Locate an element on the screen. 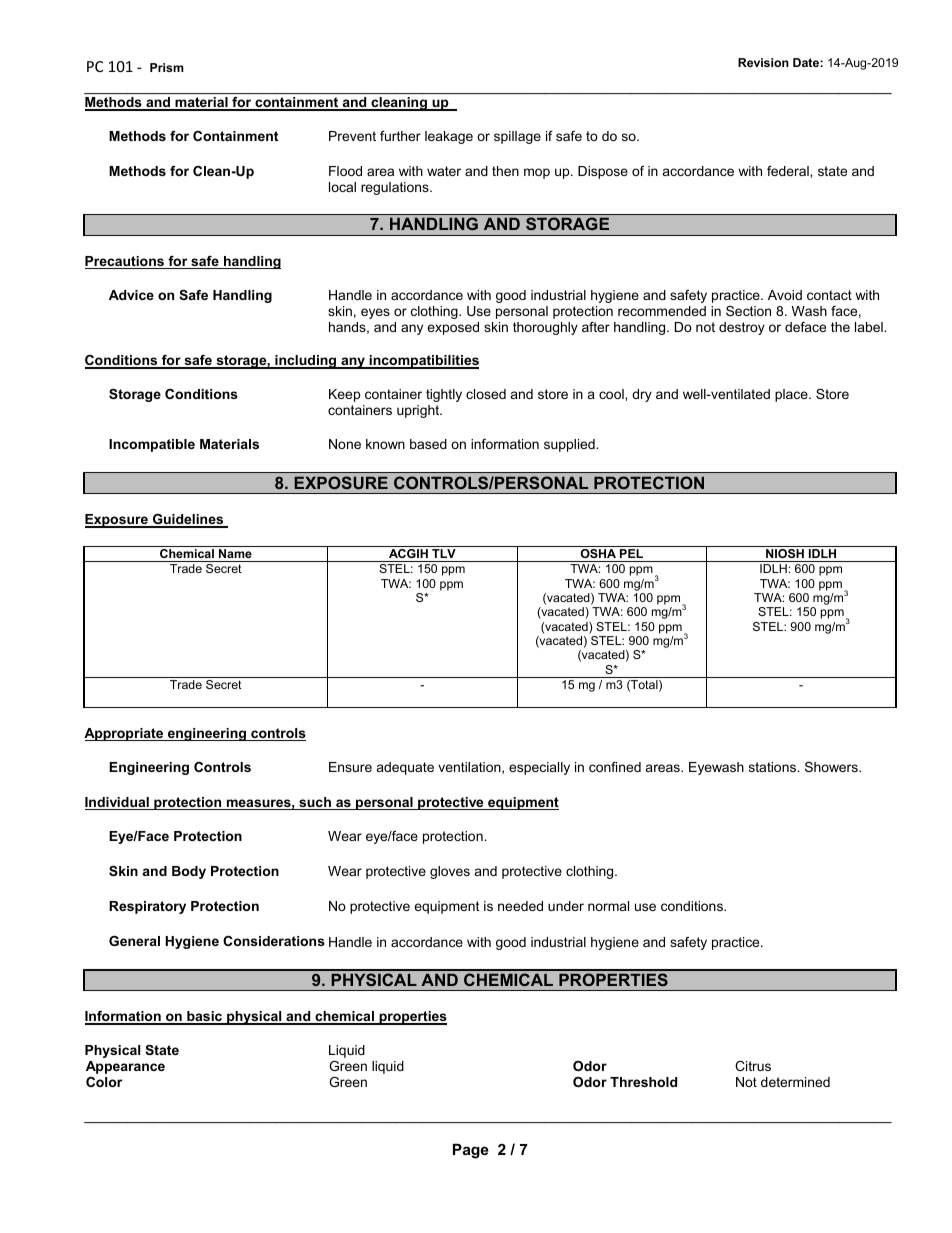 This screenshot has width=952, height=1233. Page is located at coordinates (471, 1151).
